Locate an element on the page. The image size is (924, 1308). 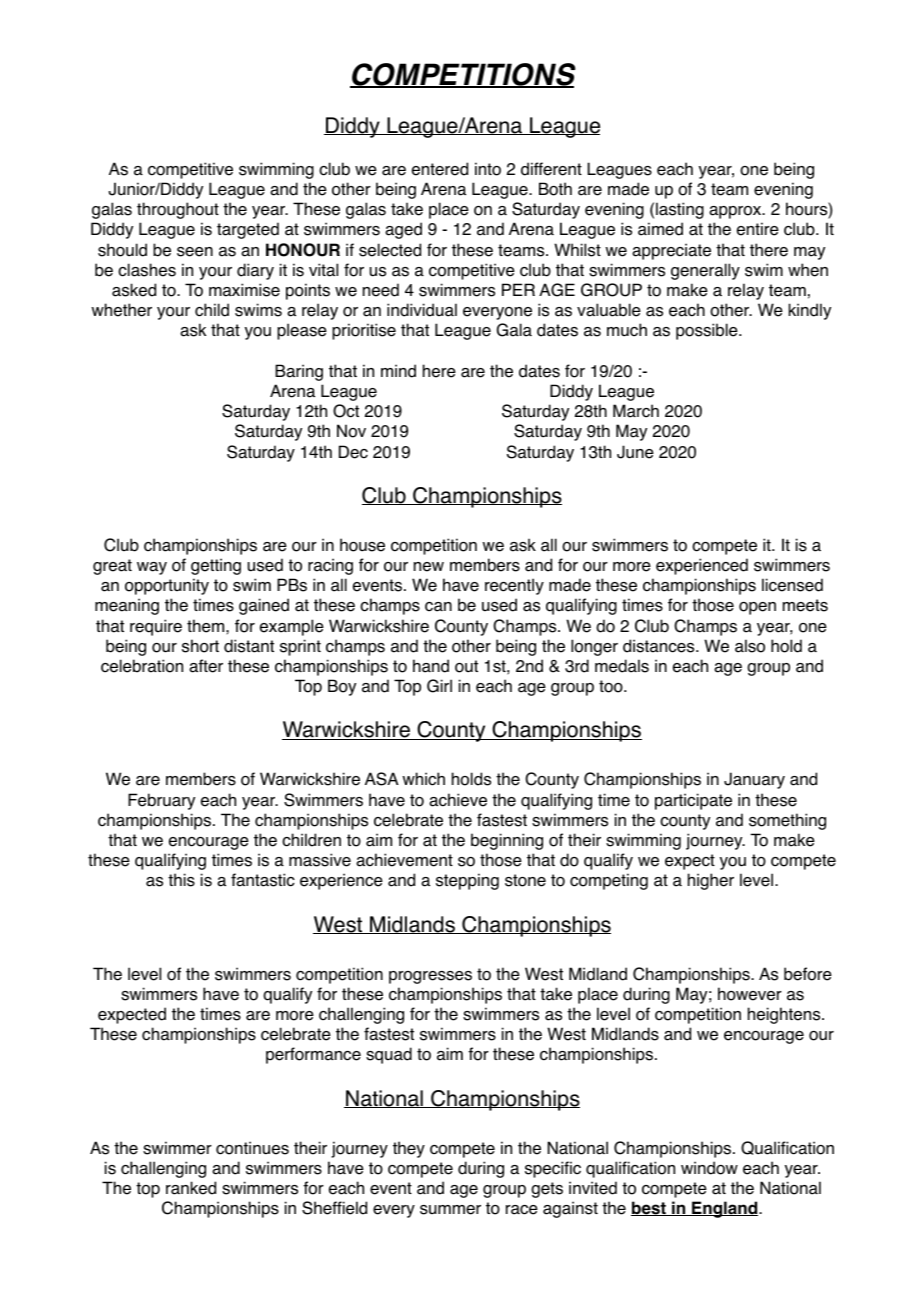
higher is located at coordinates (711, 881).
